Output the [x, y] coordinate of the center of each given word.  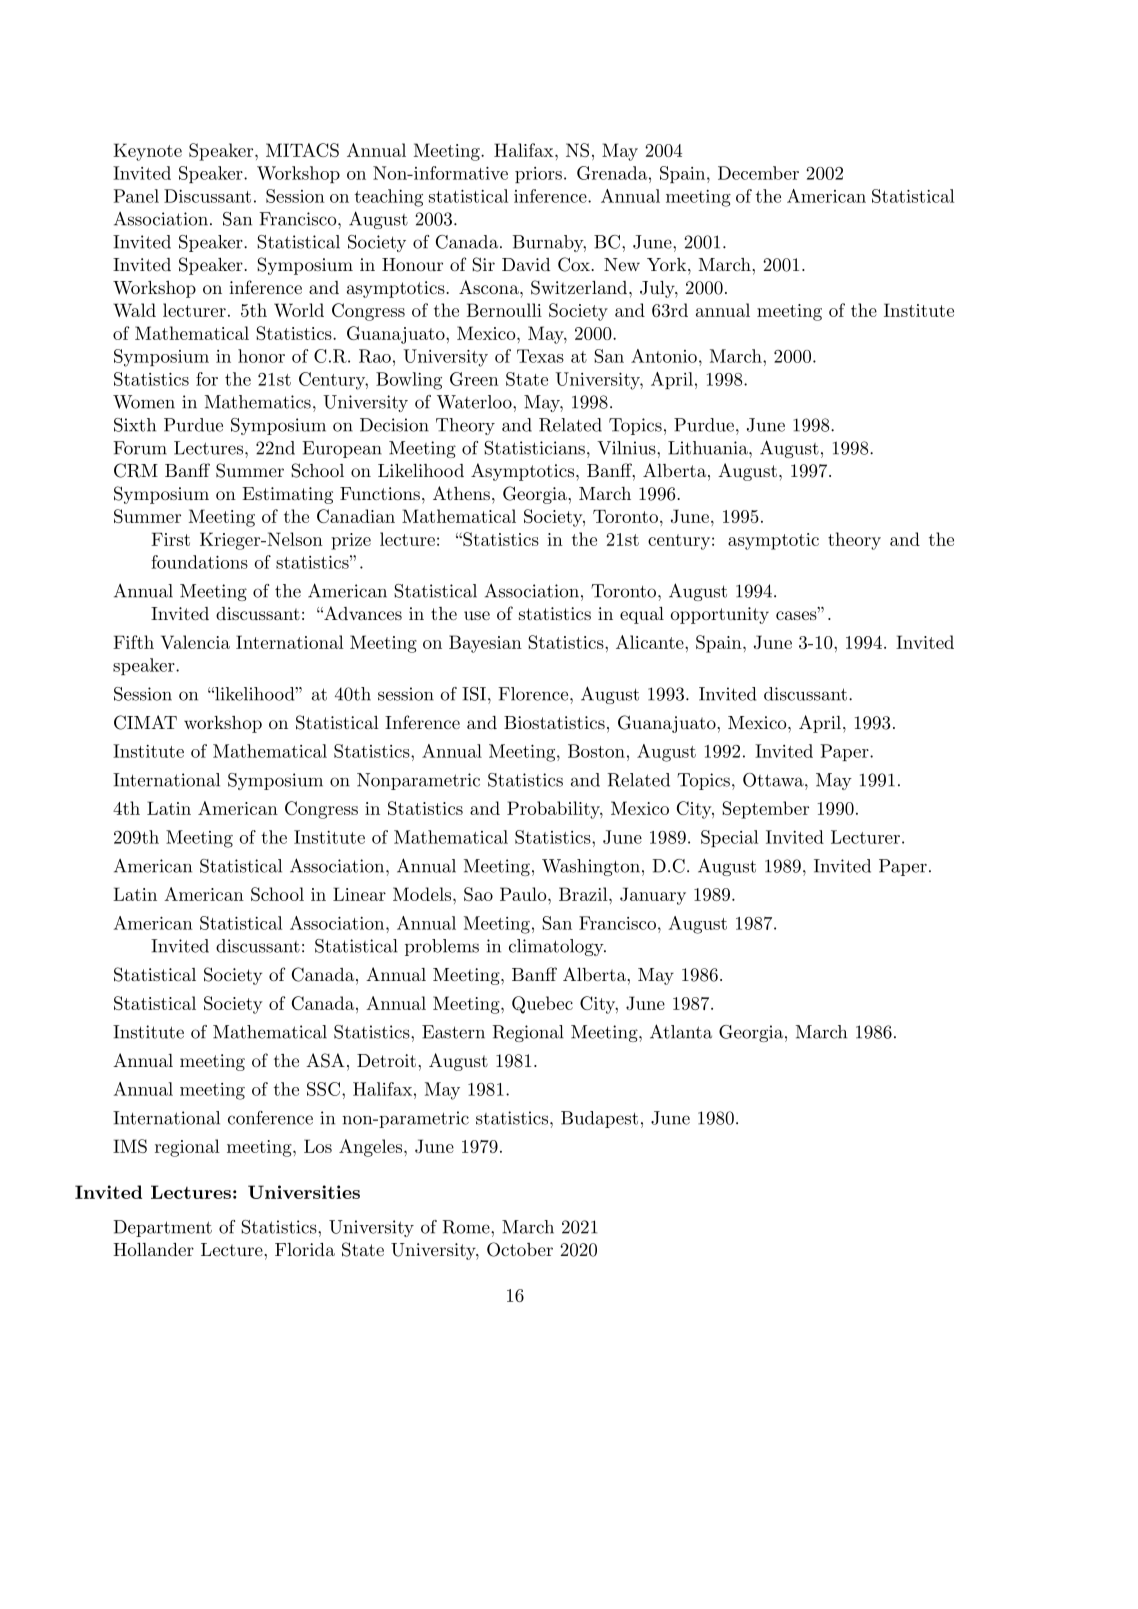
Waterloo [475, 402]
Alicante [651, 642]
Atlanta [681, 1031]
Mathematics [258, 402]
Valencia [195, 642]
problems [442, 947]
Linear [359, 894]
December [758, 173]
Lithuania [709, 448]
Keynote [147, 152]
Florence [534, 694]
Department [162, 1228]
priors [538, 175]
